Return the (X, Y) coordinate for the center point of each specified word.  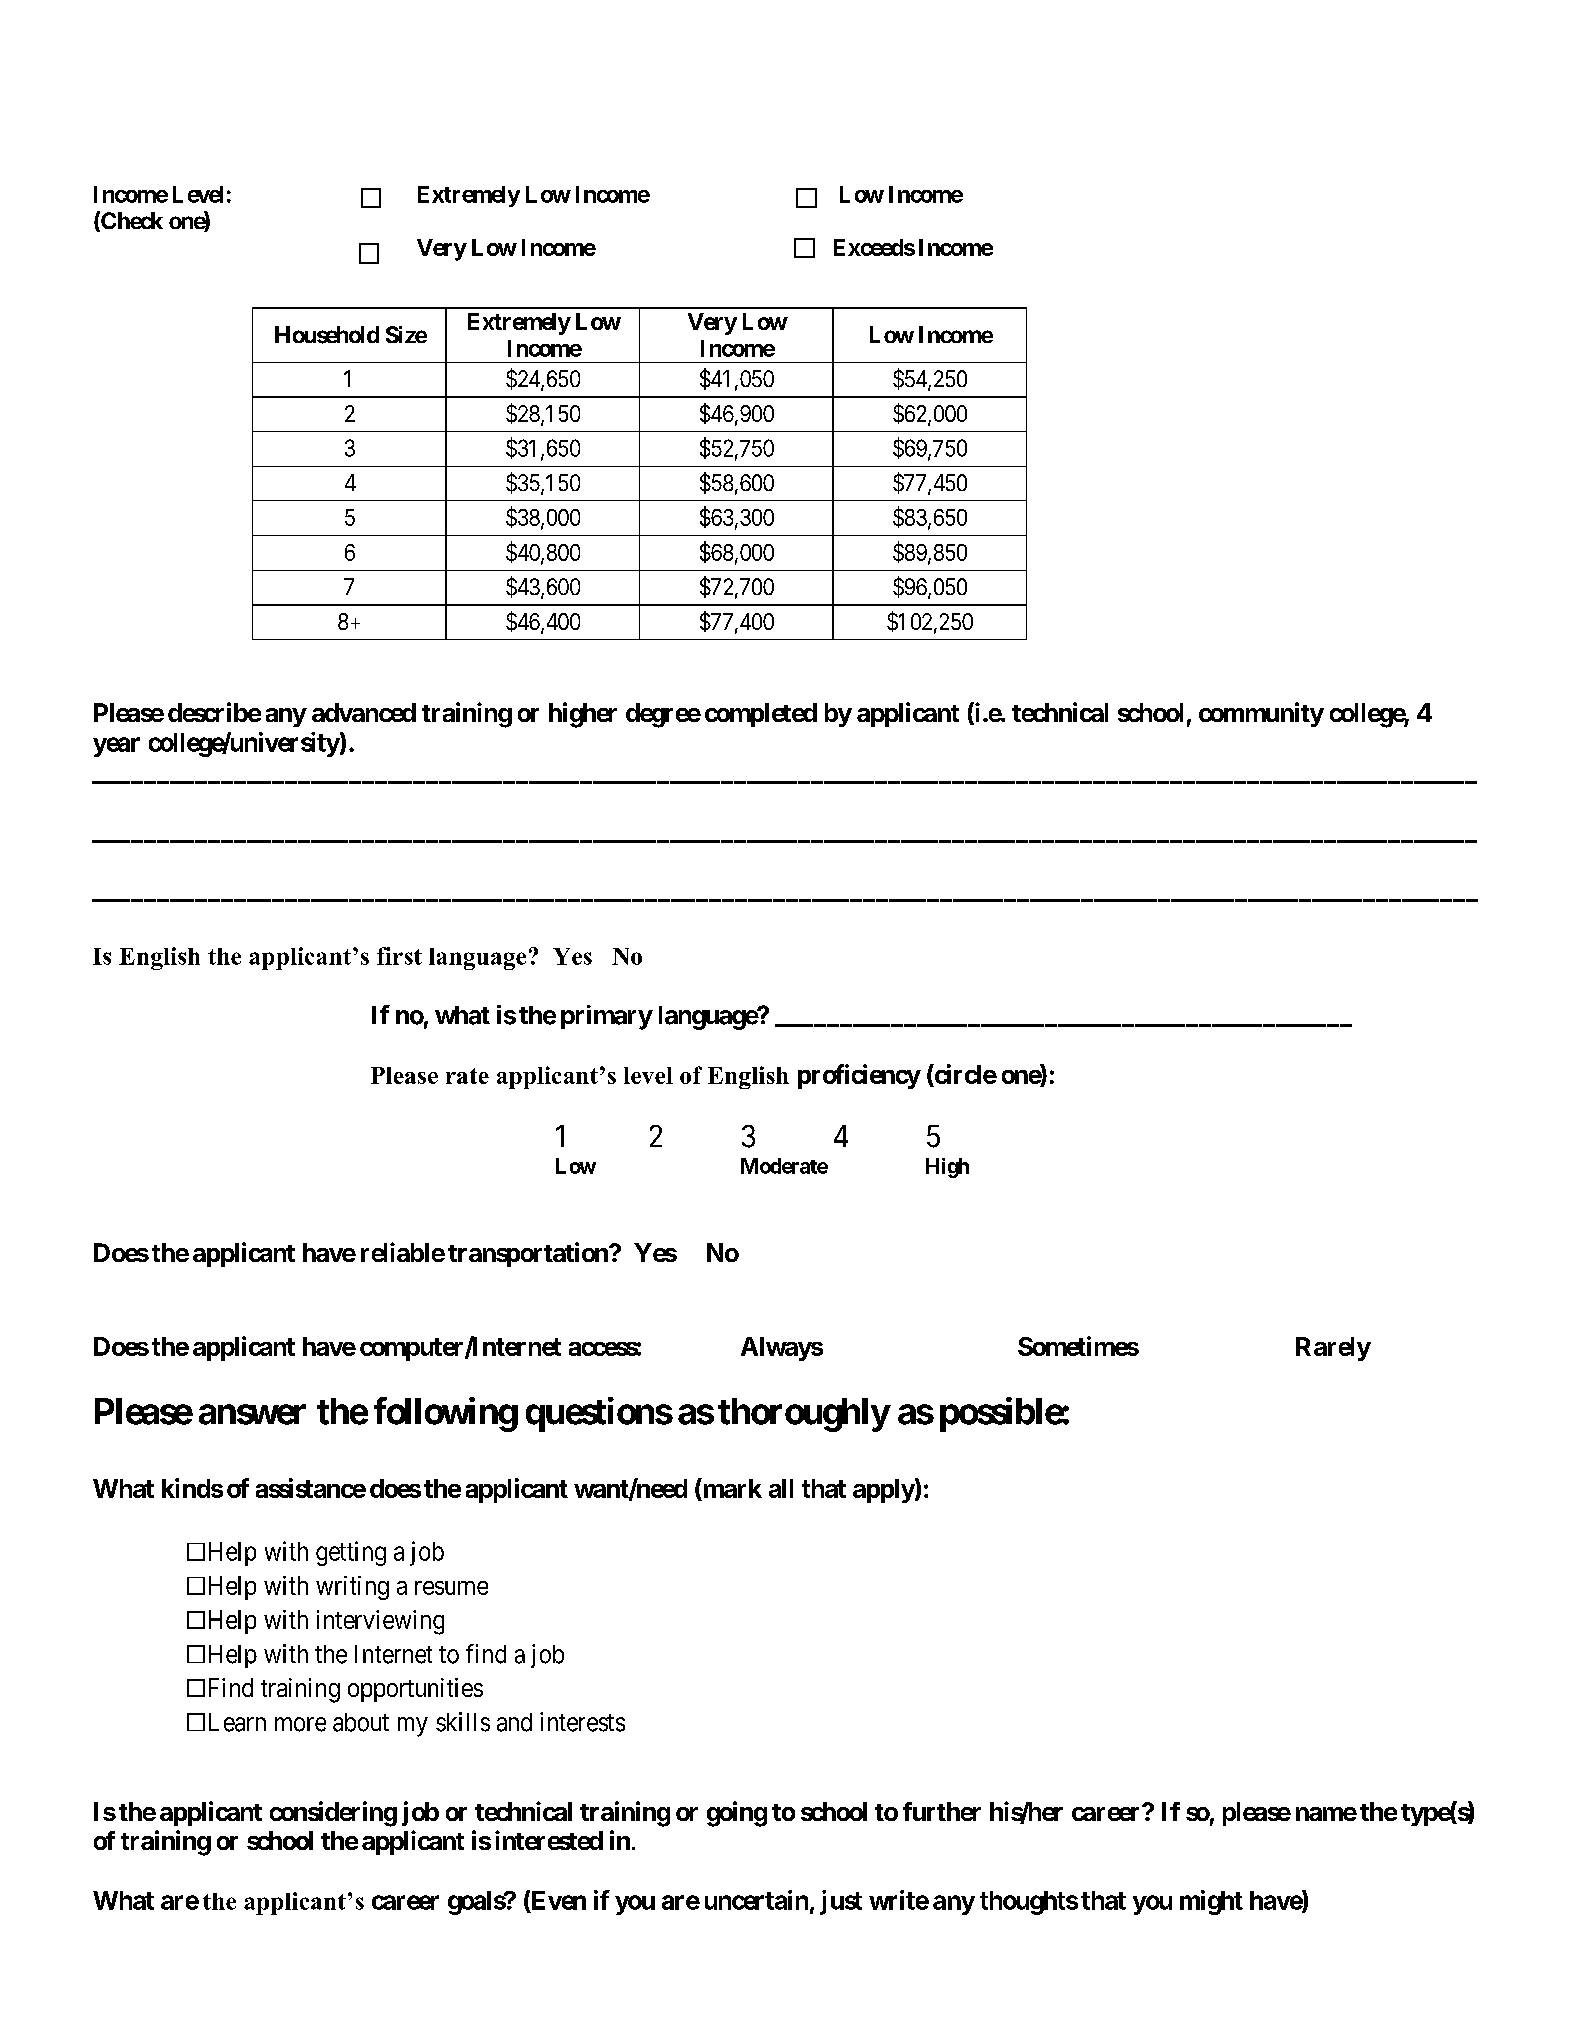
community (1261, 714)
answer (252, 1415)
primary (606, 1017)
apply (884, 1491)
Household (327, 335)
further (942, 1811)
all (781, 1488)
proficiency (859, 1076)
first (399, 956)
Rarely (1333, 1349)
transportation (529, 1254)
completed (761, 715)
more (300, 1724)
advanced (364, 712)
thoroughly (804, 1415)
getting (351, 1553)
